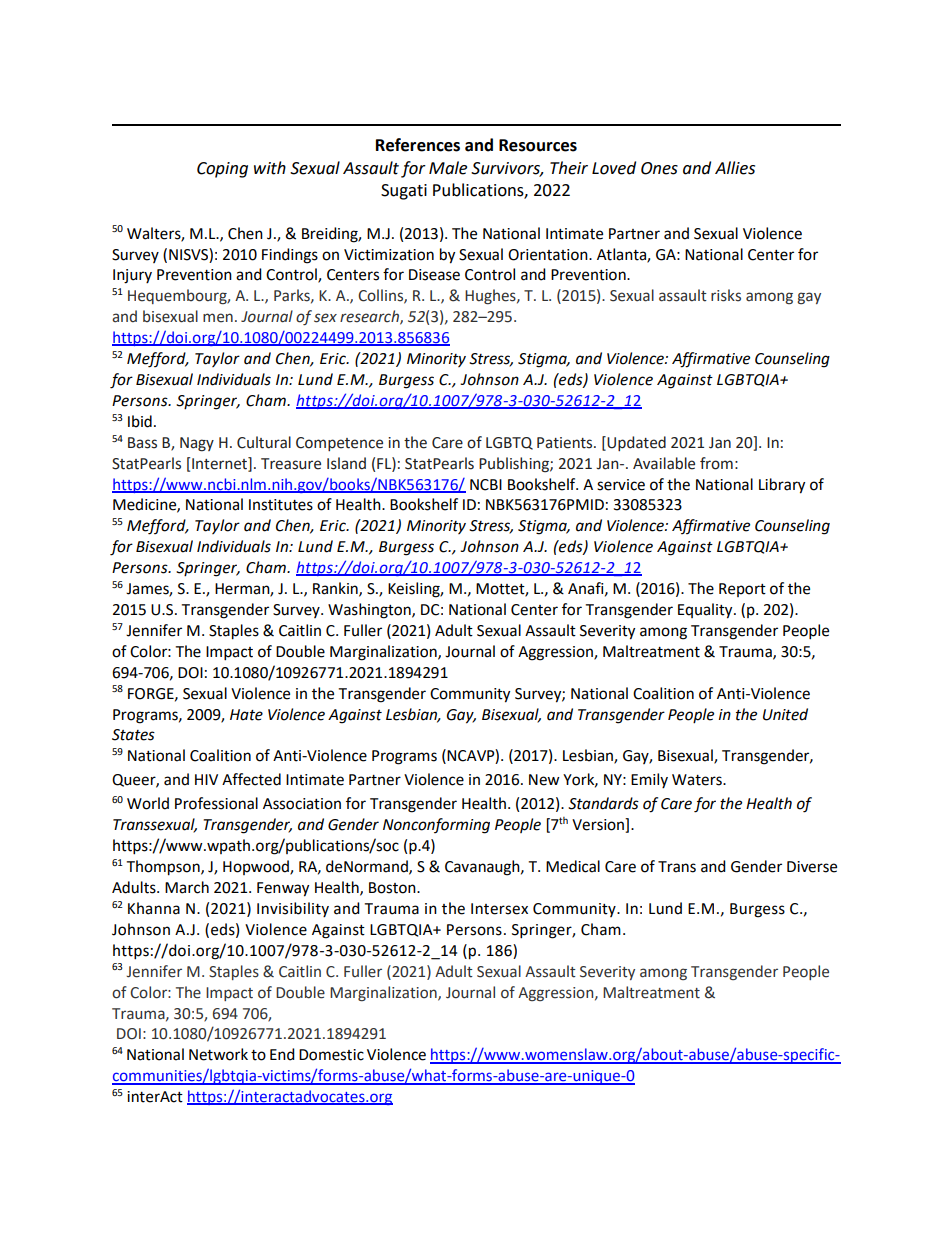 The height and width of the screenshot is (1233, 952). I want to click on Institutes, so click(281, 505).
